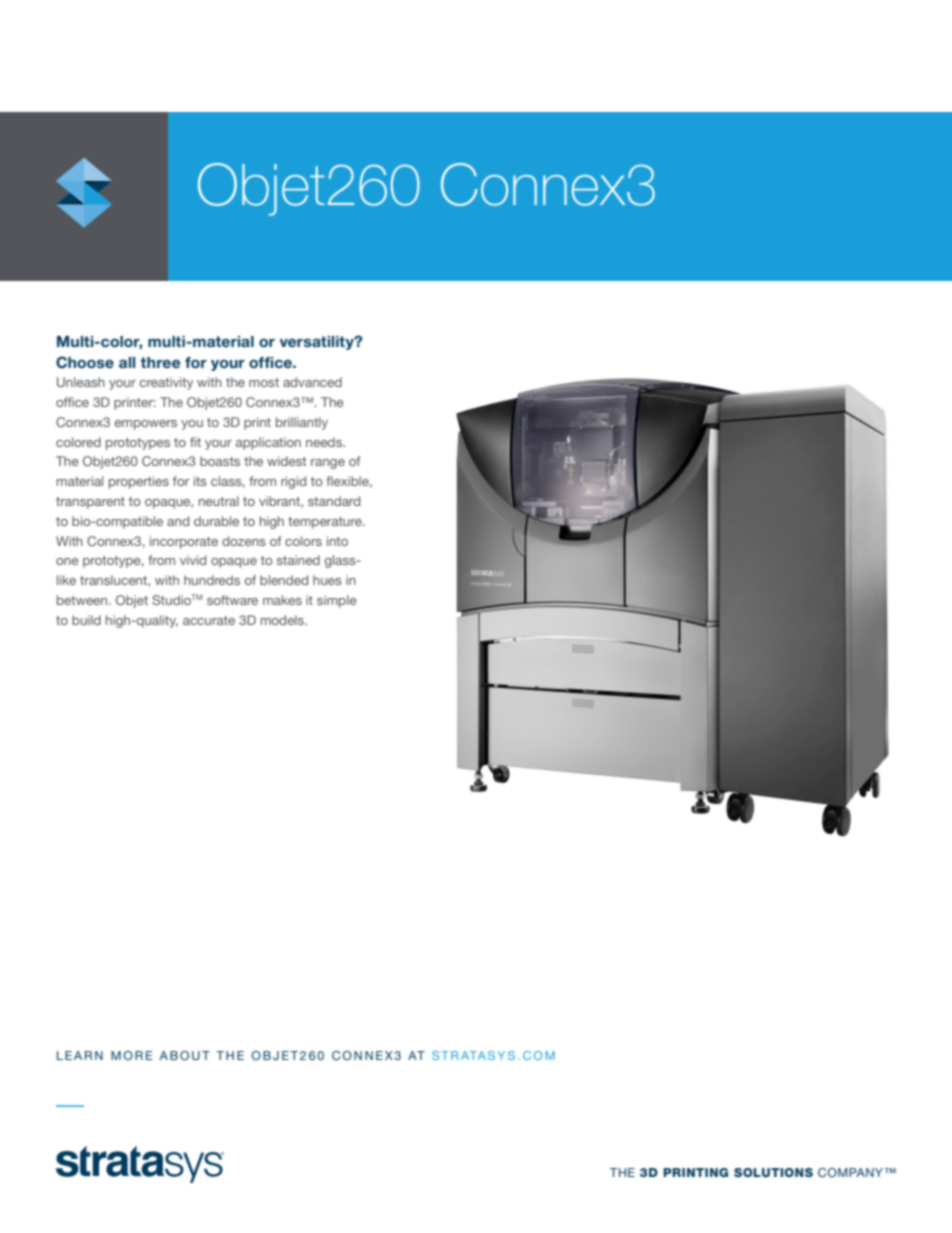 The height and width of the screenshot is (1233, 952). Describe the element at coordinates (193, 560) in the screenshot. I see `vivid` at that location.
